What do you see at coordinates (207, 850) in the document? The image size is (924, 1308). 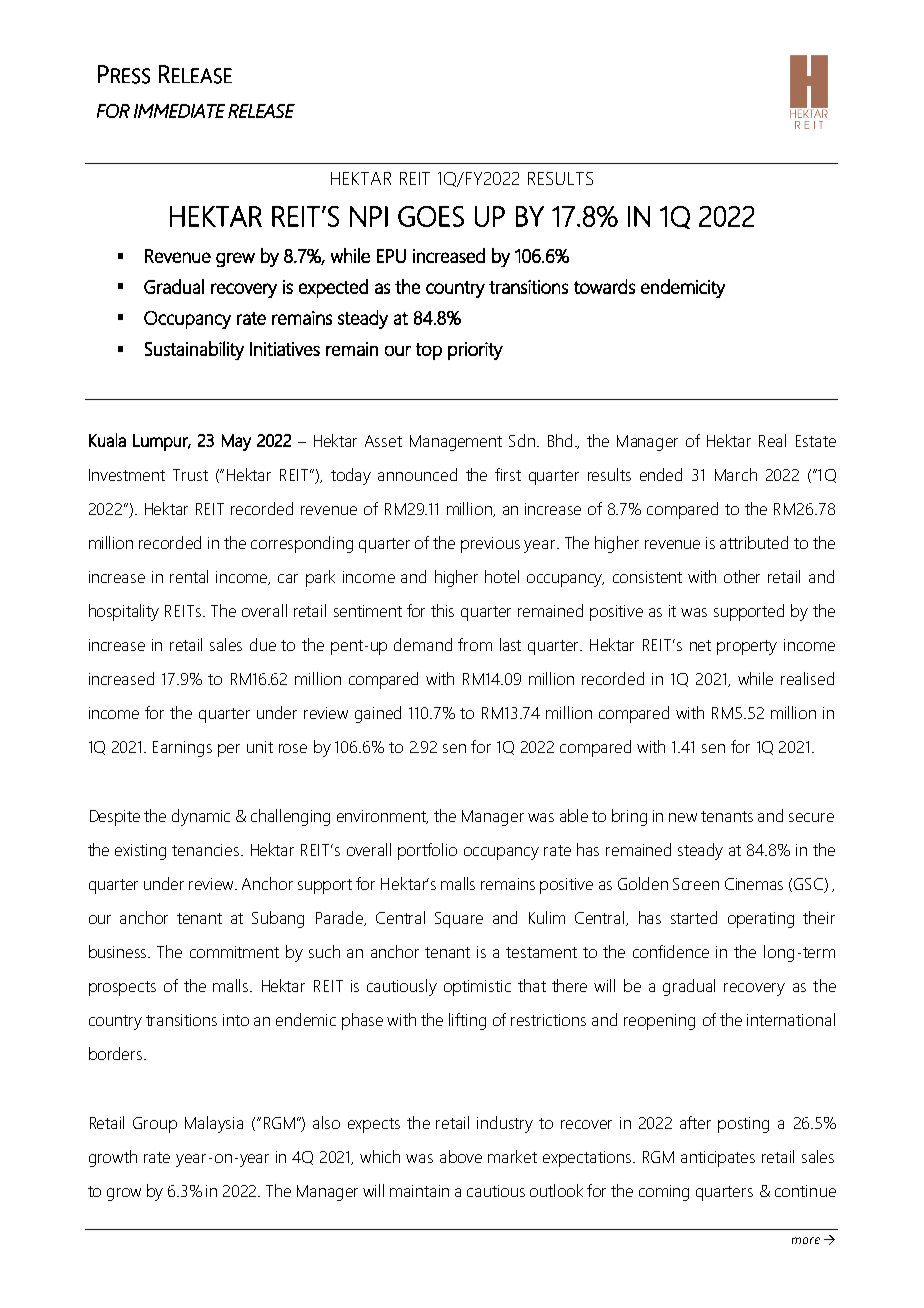 I see `tenancies` at bounding box center [207, 850].
